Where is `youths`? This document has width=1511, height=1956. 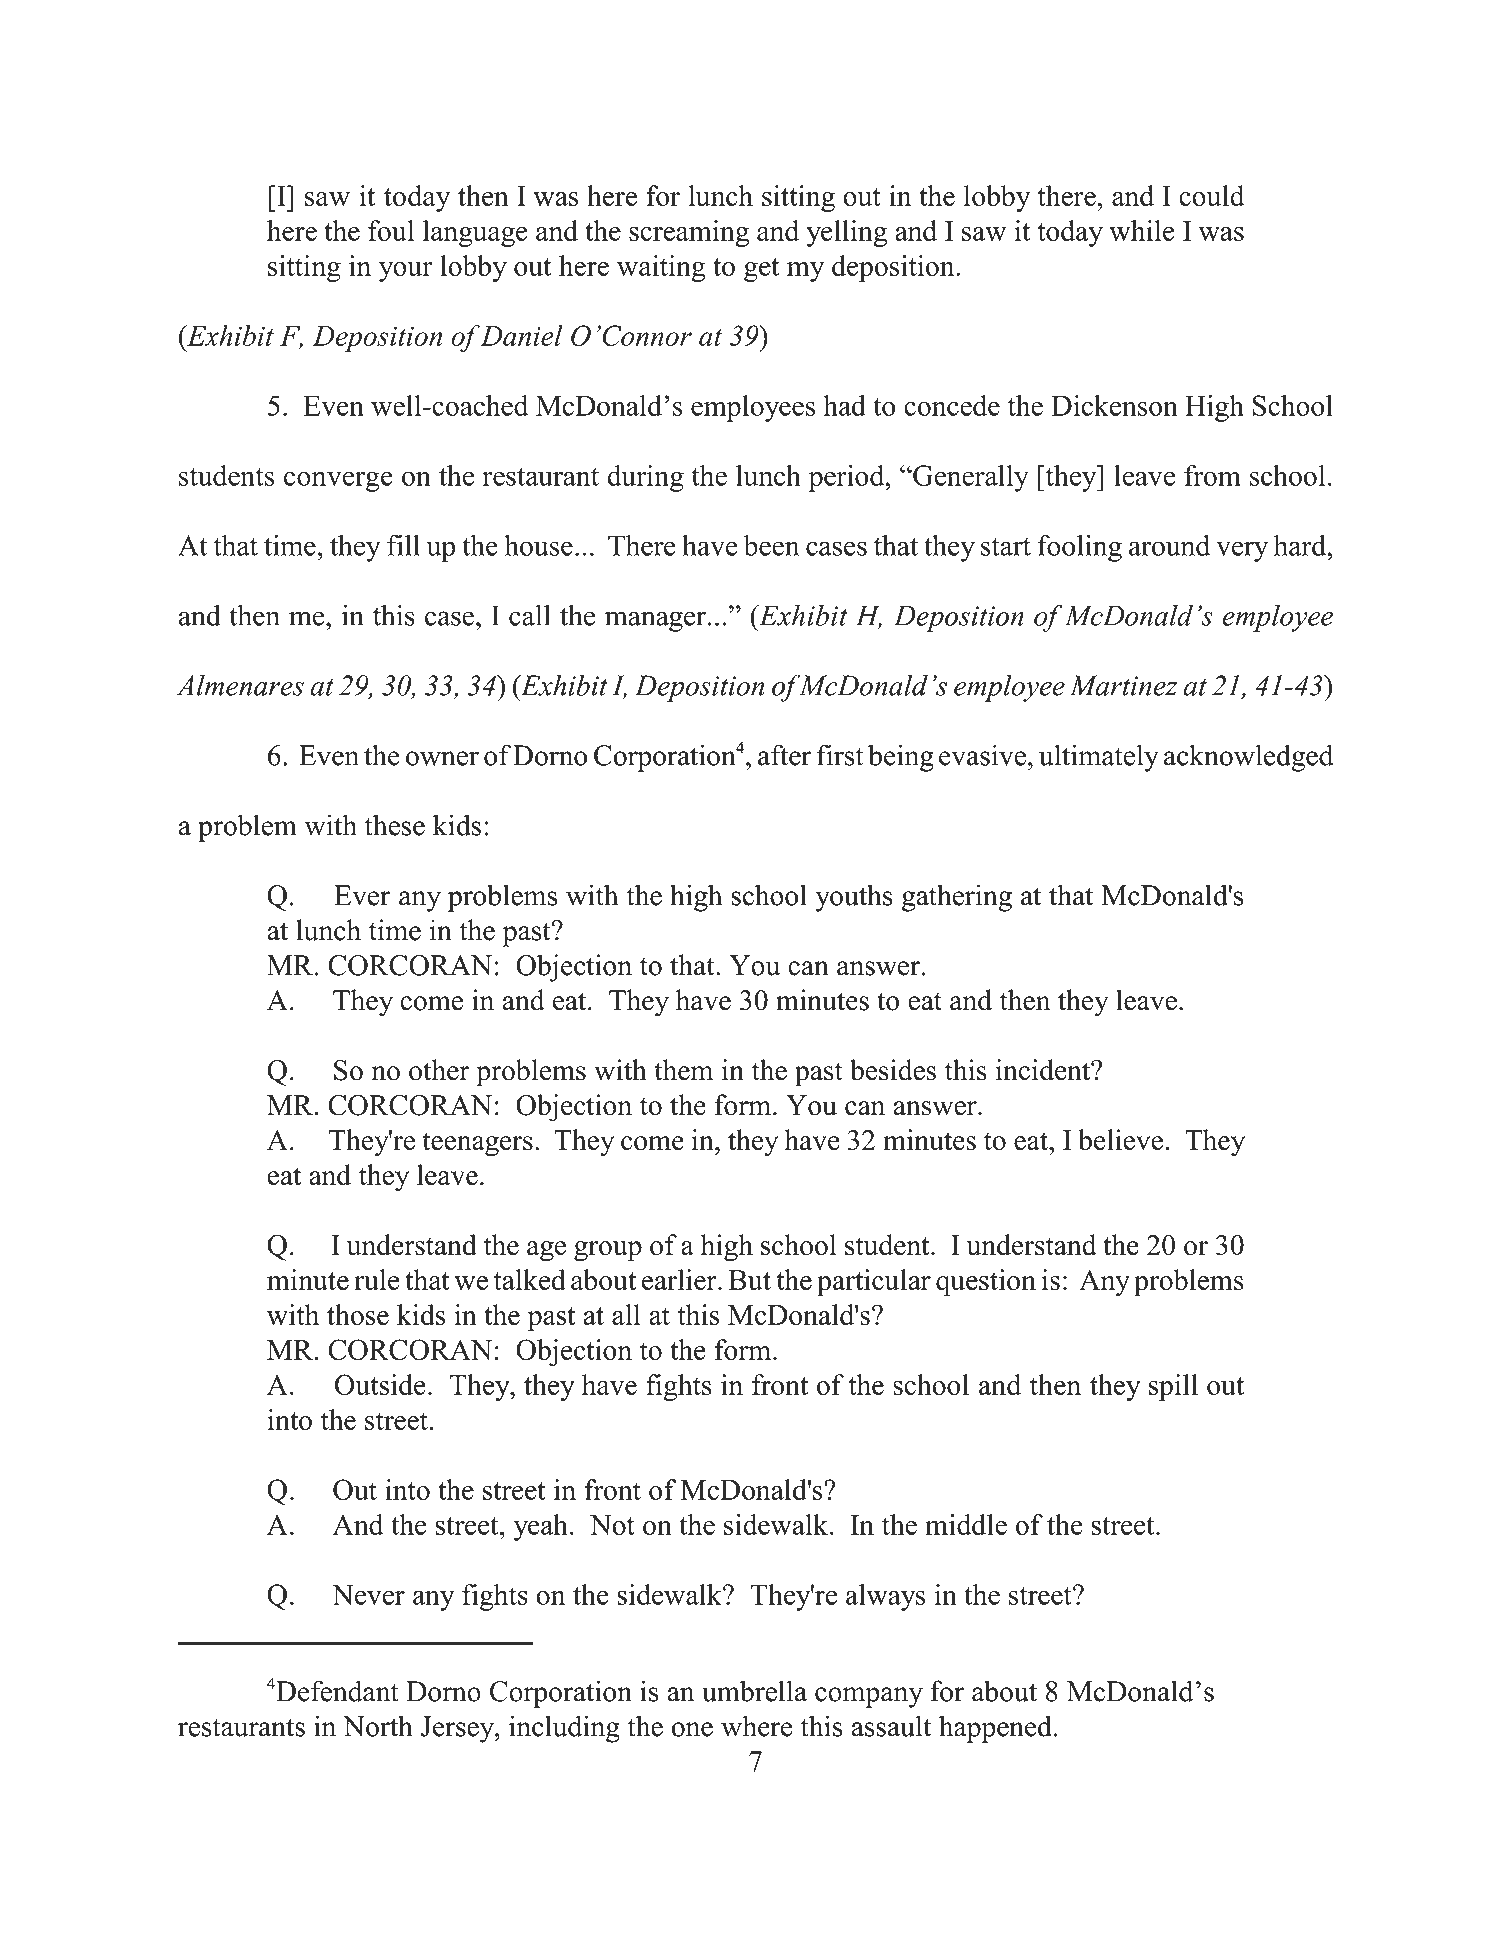 youths is located at coordinates (854, 898).
